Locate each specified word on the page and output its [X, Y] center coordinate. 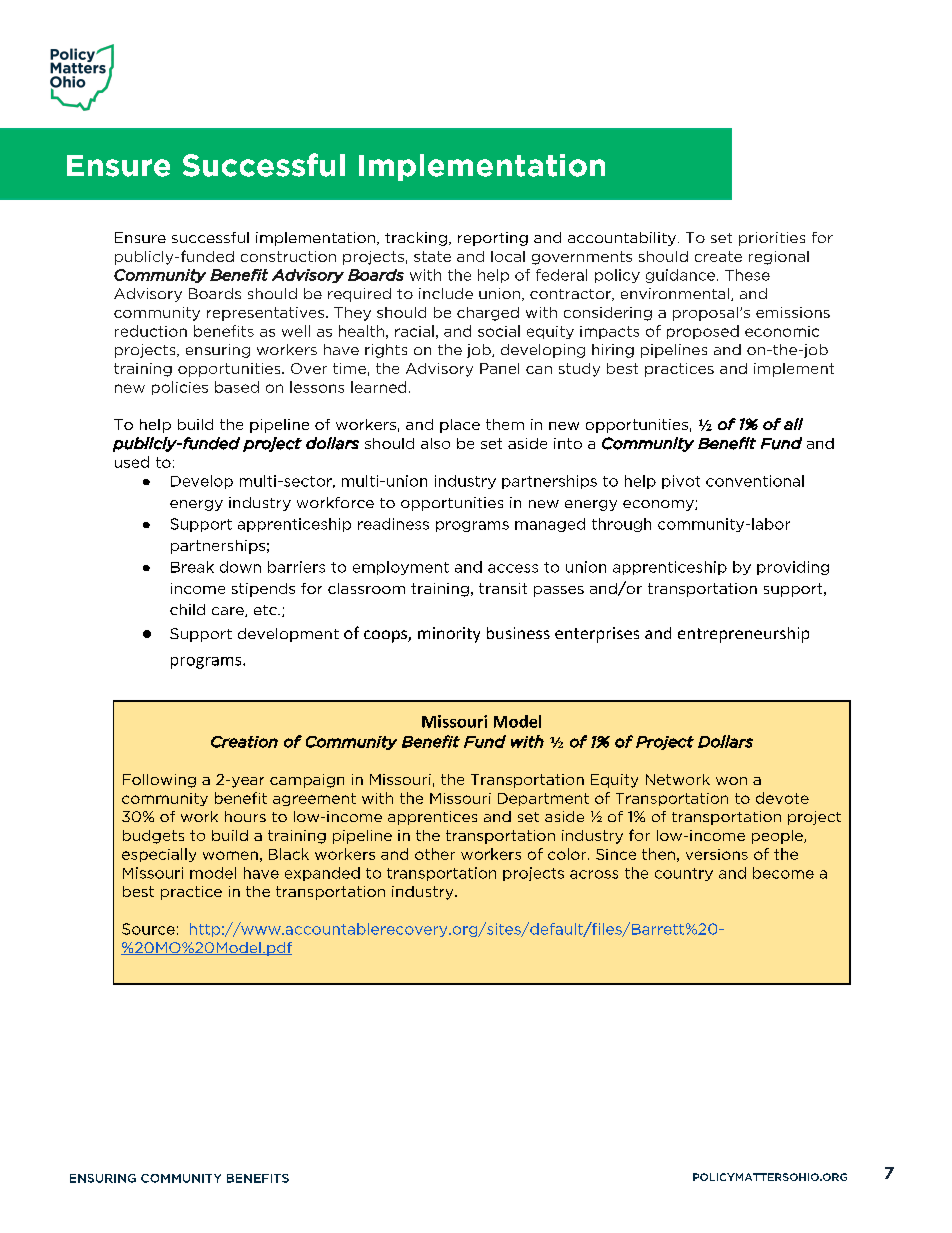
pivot [681, 482]
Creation [244, 742]
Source [148, 929]
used [132, 462]
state [432, 256]
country [684, 874]
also [435, 443]
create [718, 256]
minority [449, 635]
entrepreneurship [743, 635]
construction [288, 256]
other [435, 854]
